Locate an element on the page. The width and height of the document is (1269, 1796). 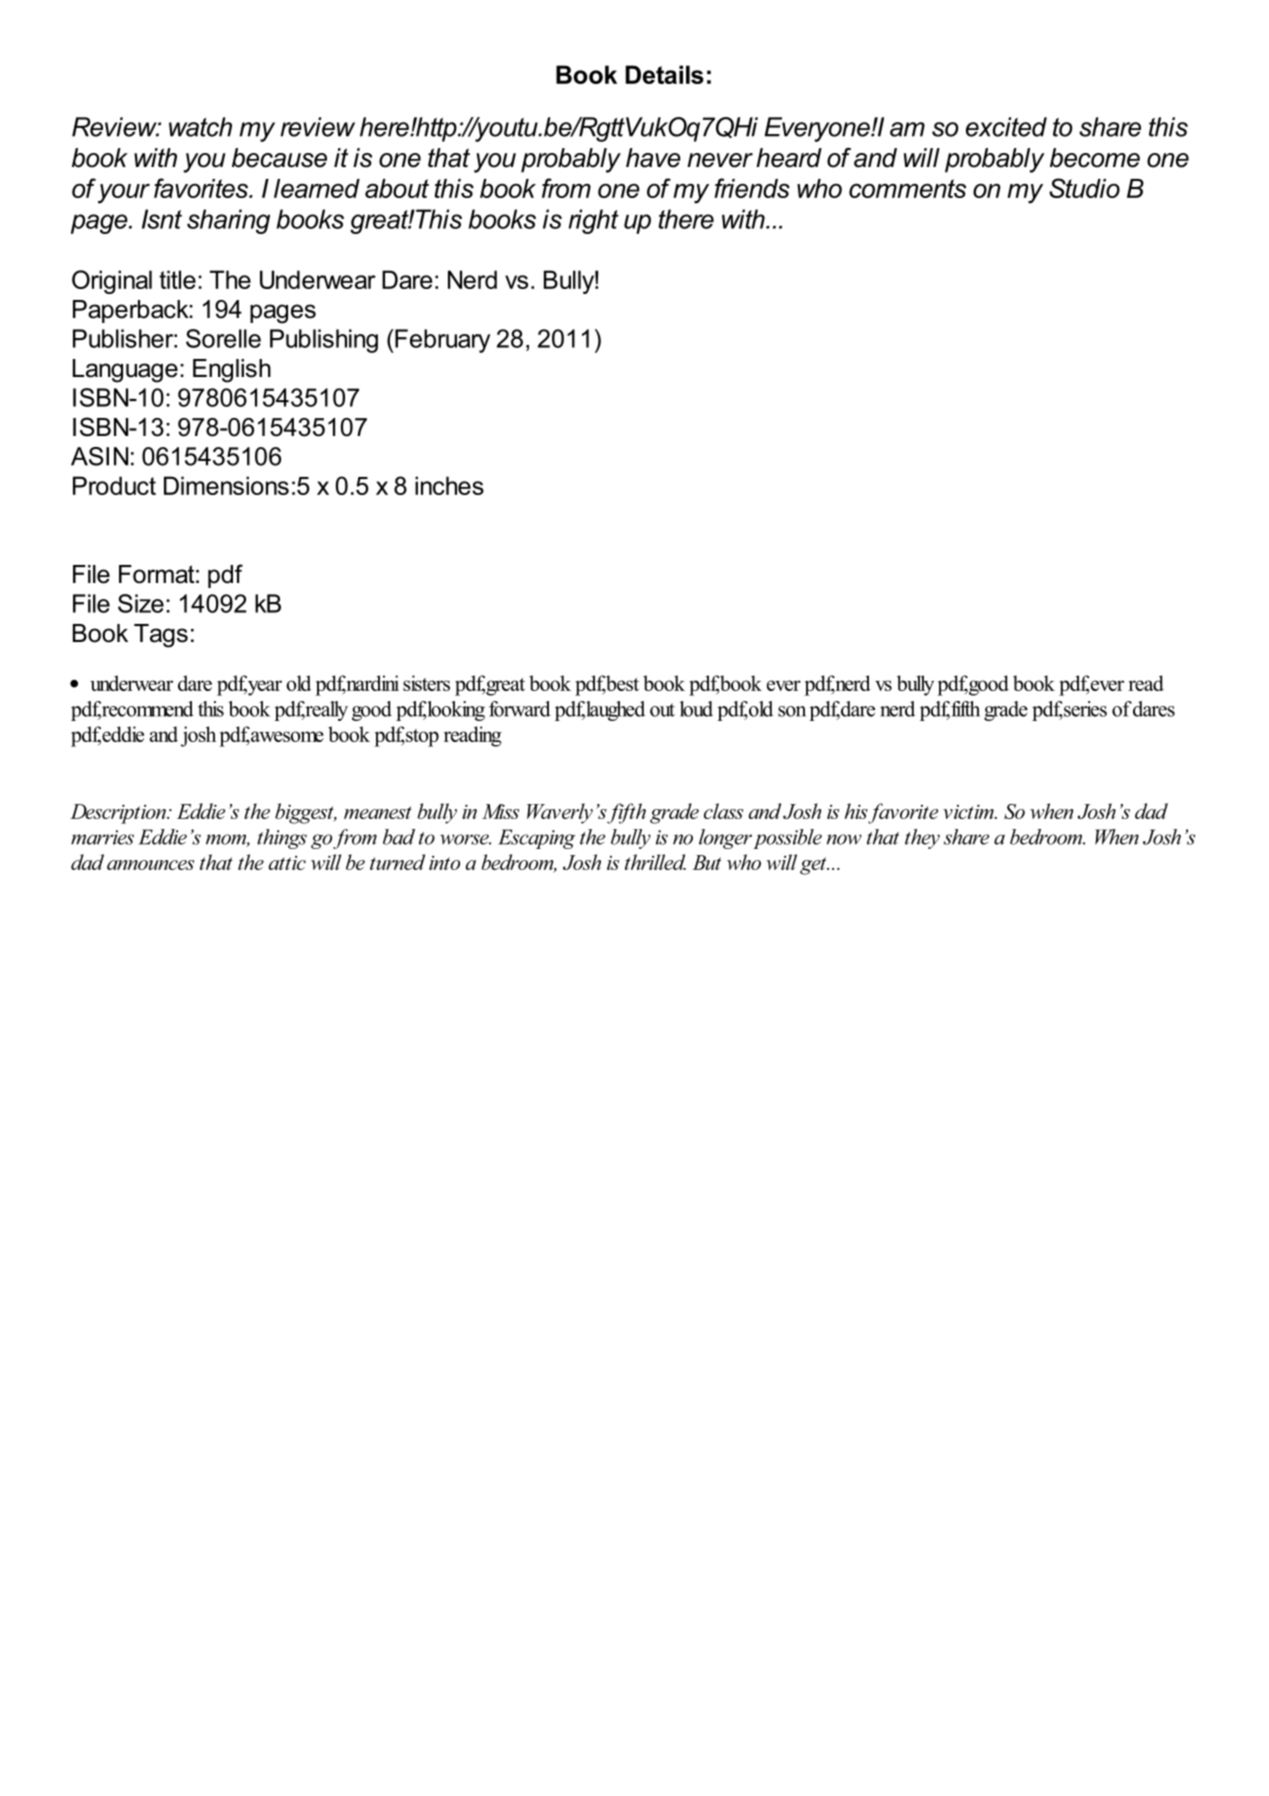
Details is located at coordinates (665, 74).
